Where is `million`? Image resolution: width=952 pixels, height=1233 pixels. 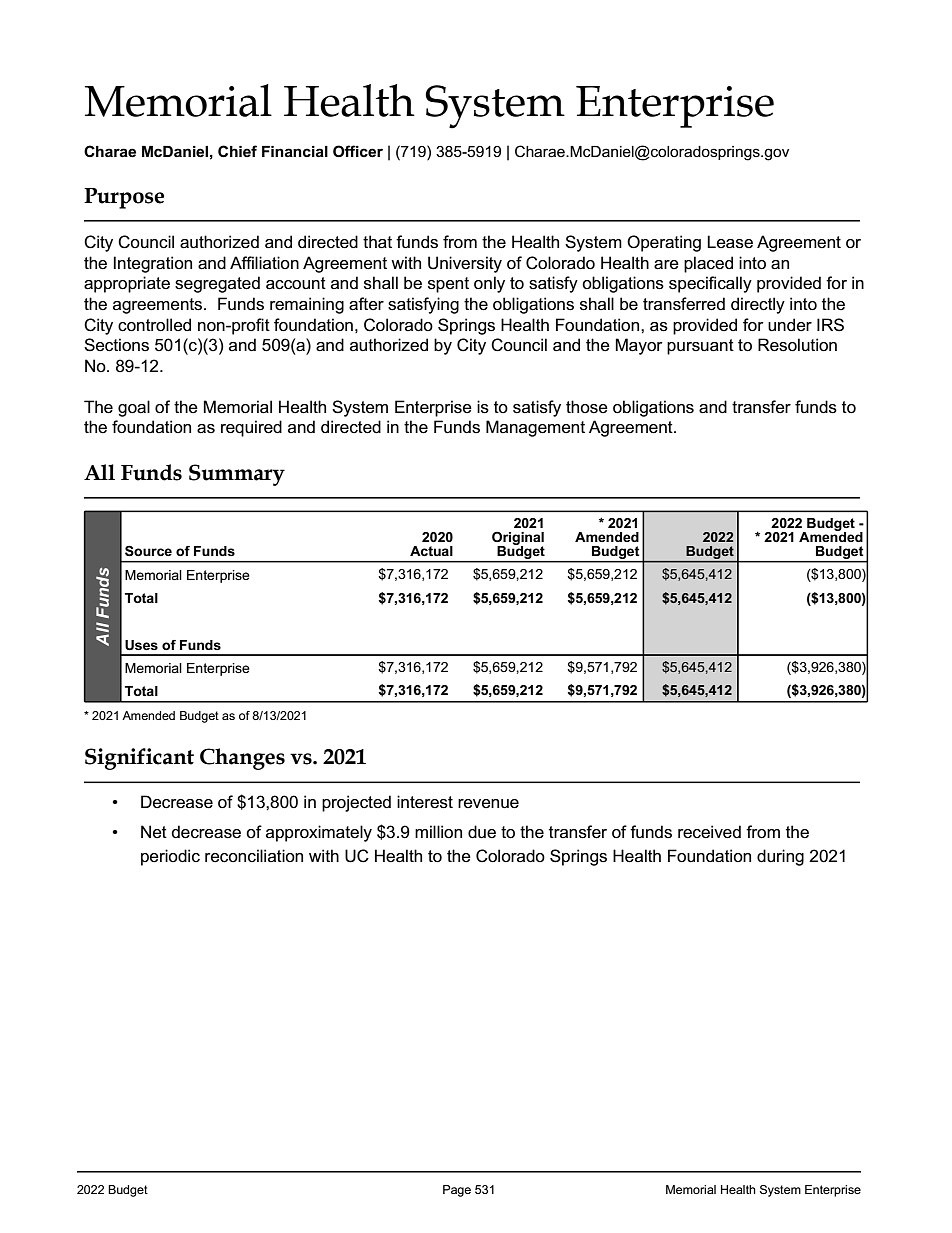
million is located at coordinates (438, 832).
